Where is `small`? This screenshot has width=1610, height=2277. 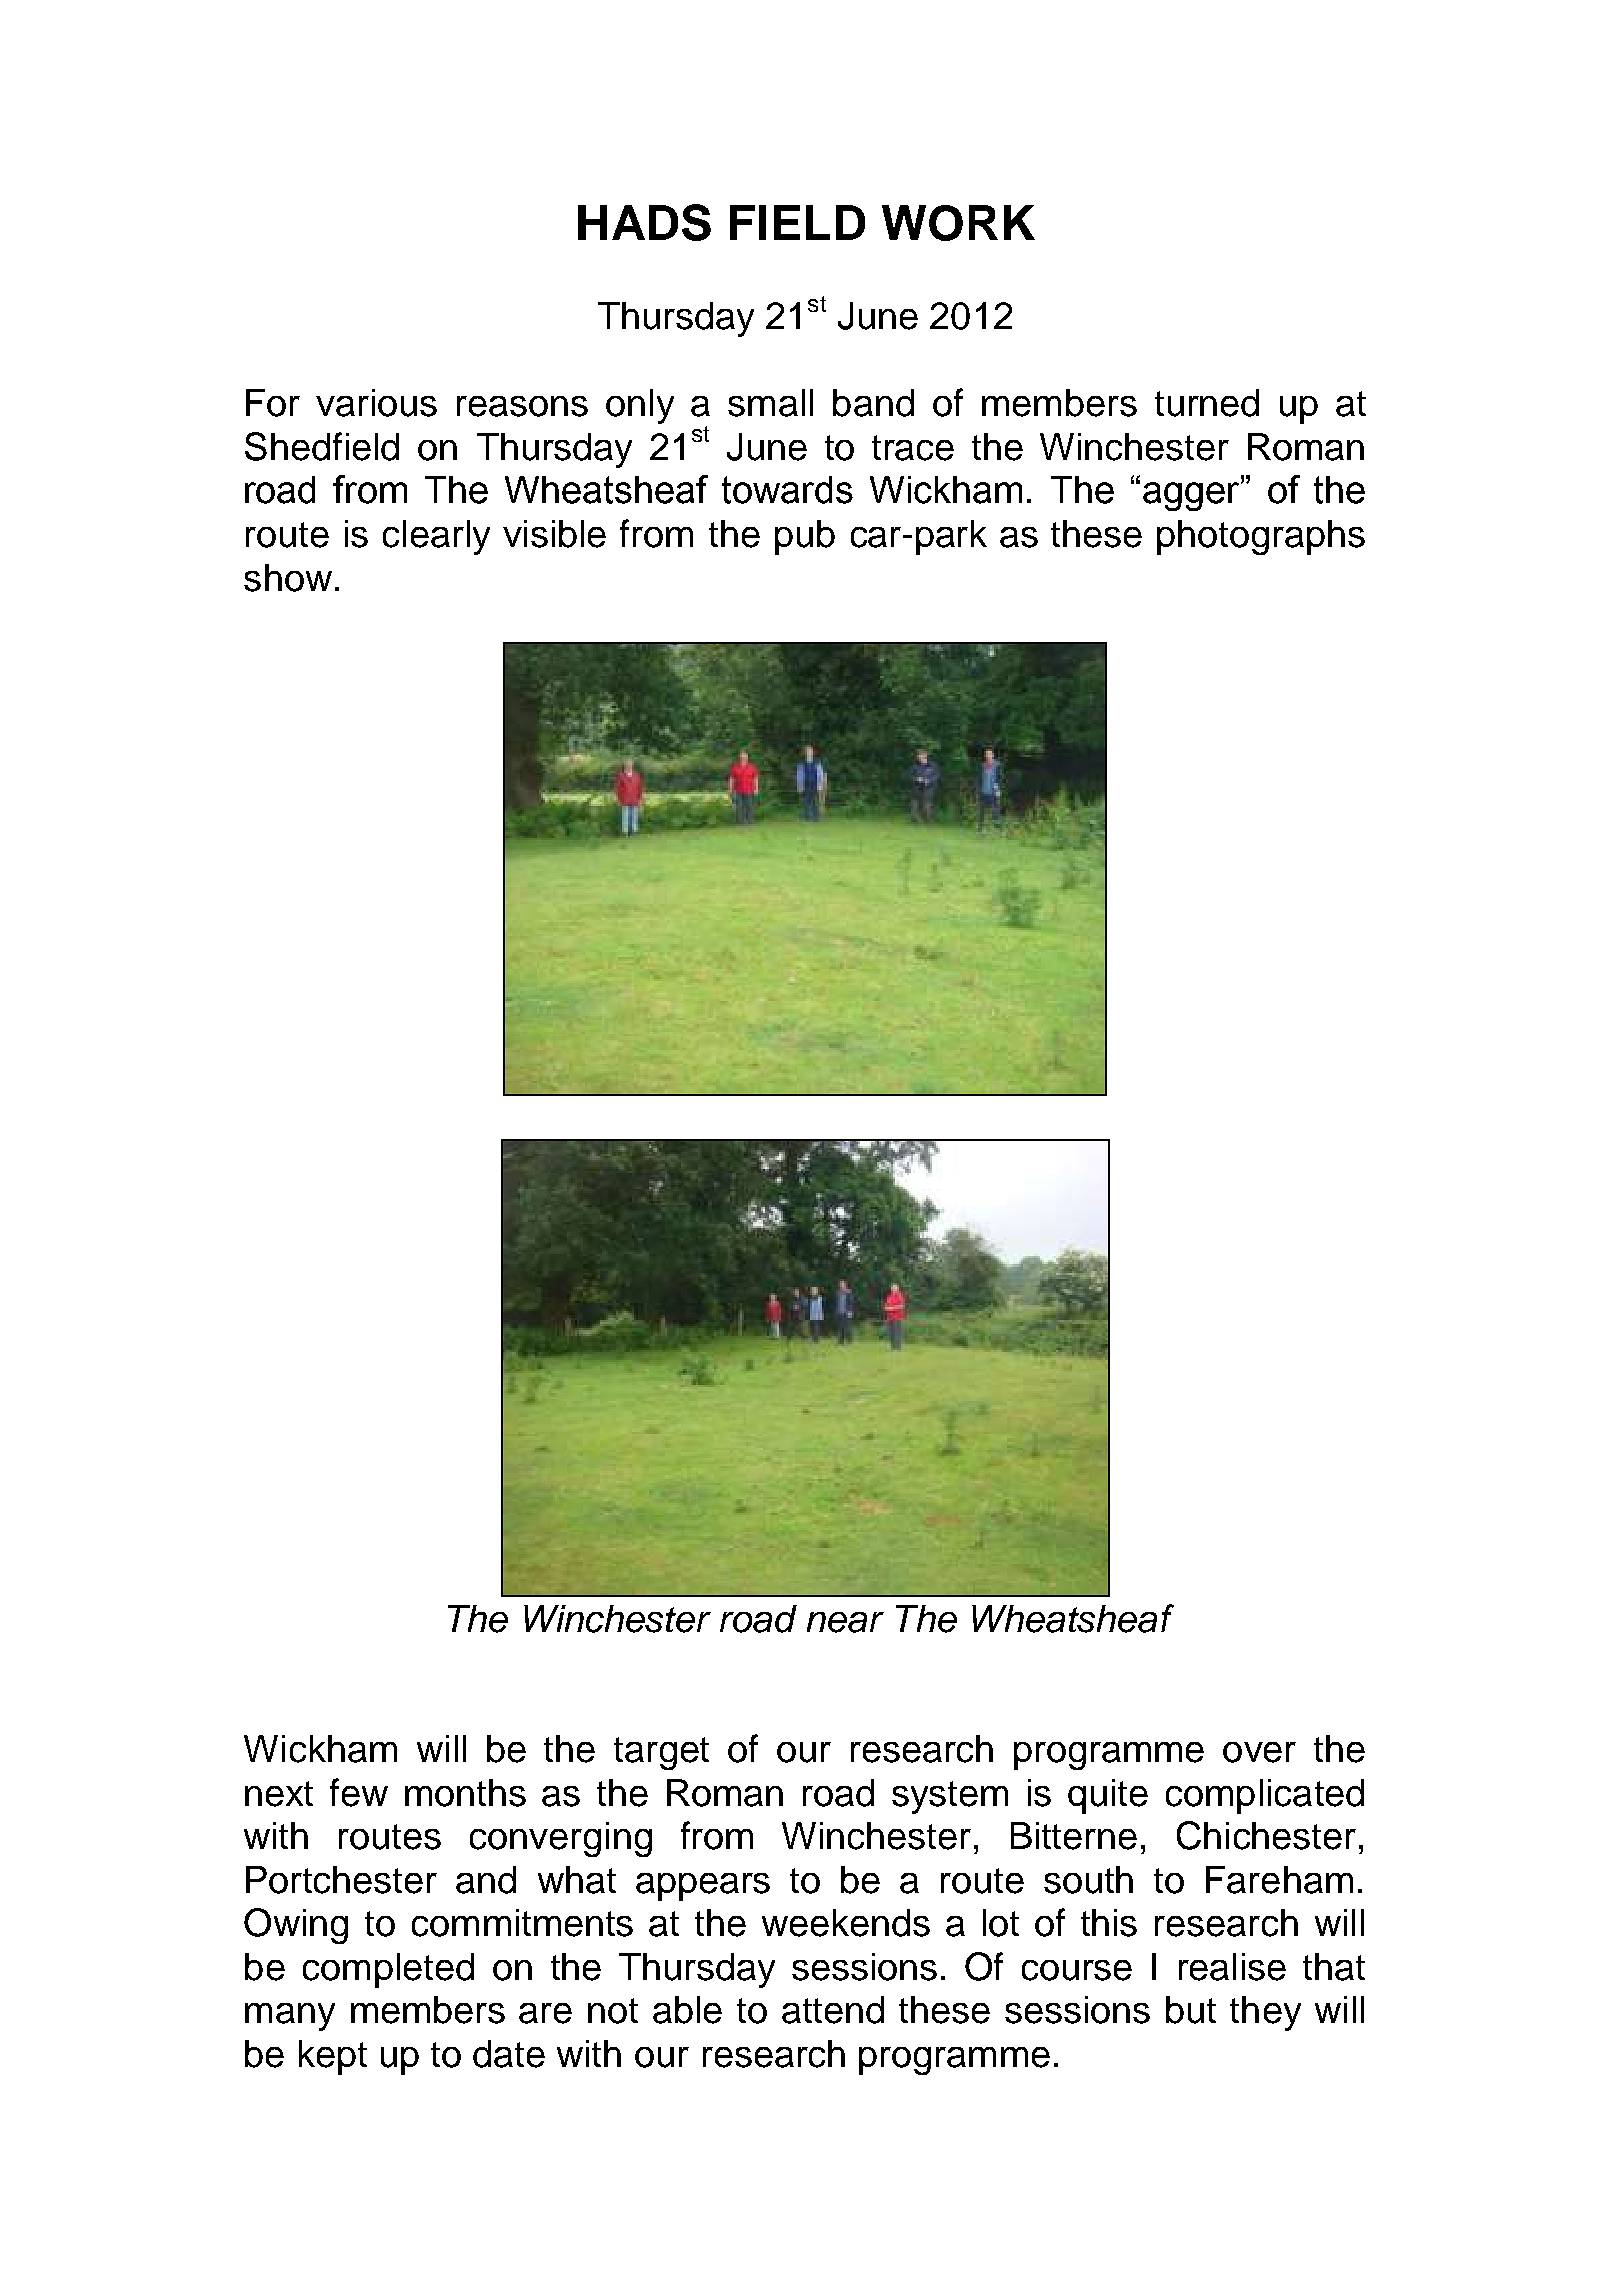
small is located at coordinates (770, 403).
